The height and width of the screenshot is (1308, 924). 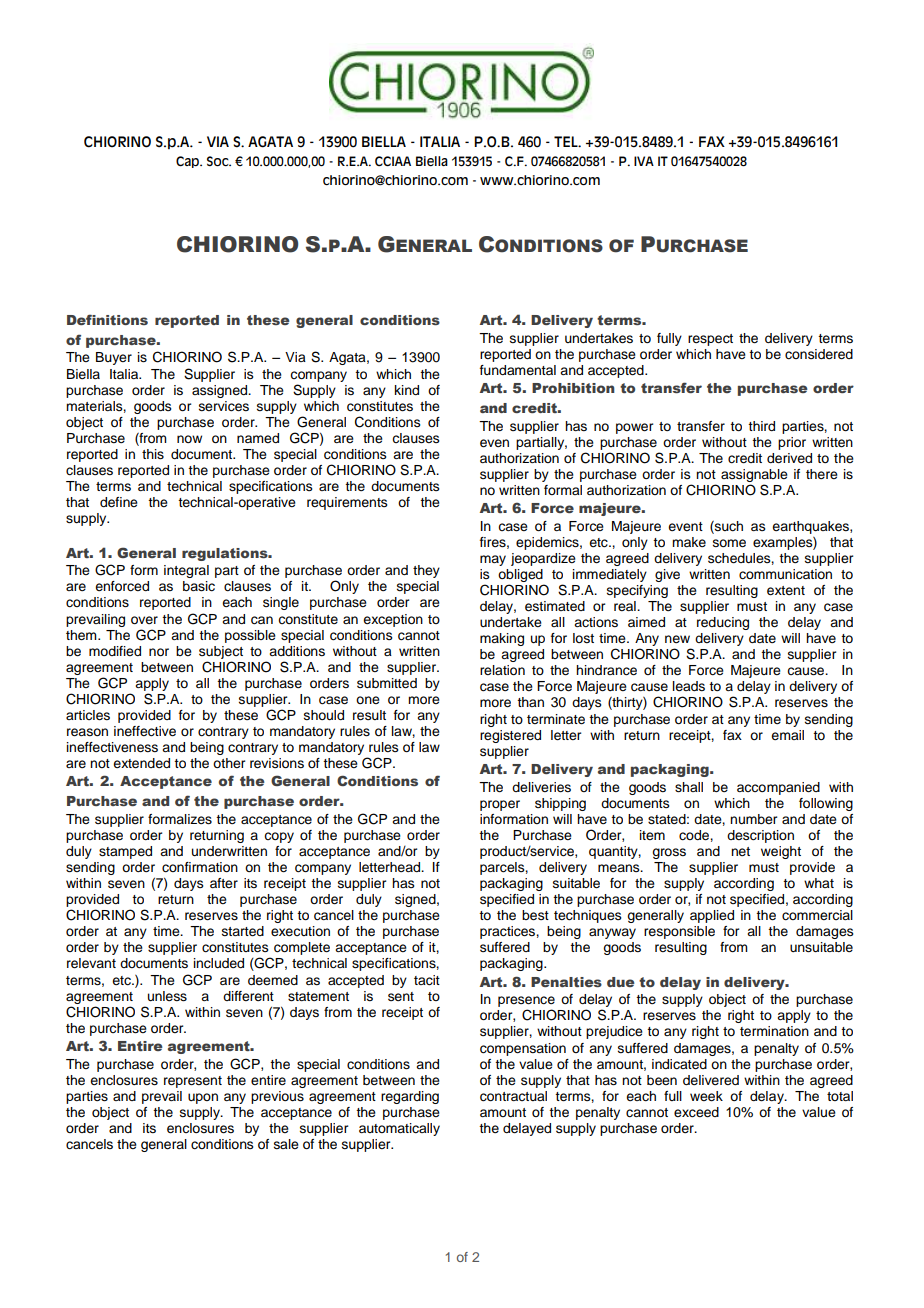 I want to click on regarding, so click(x=410, y=1097).
